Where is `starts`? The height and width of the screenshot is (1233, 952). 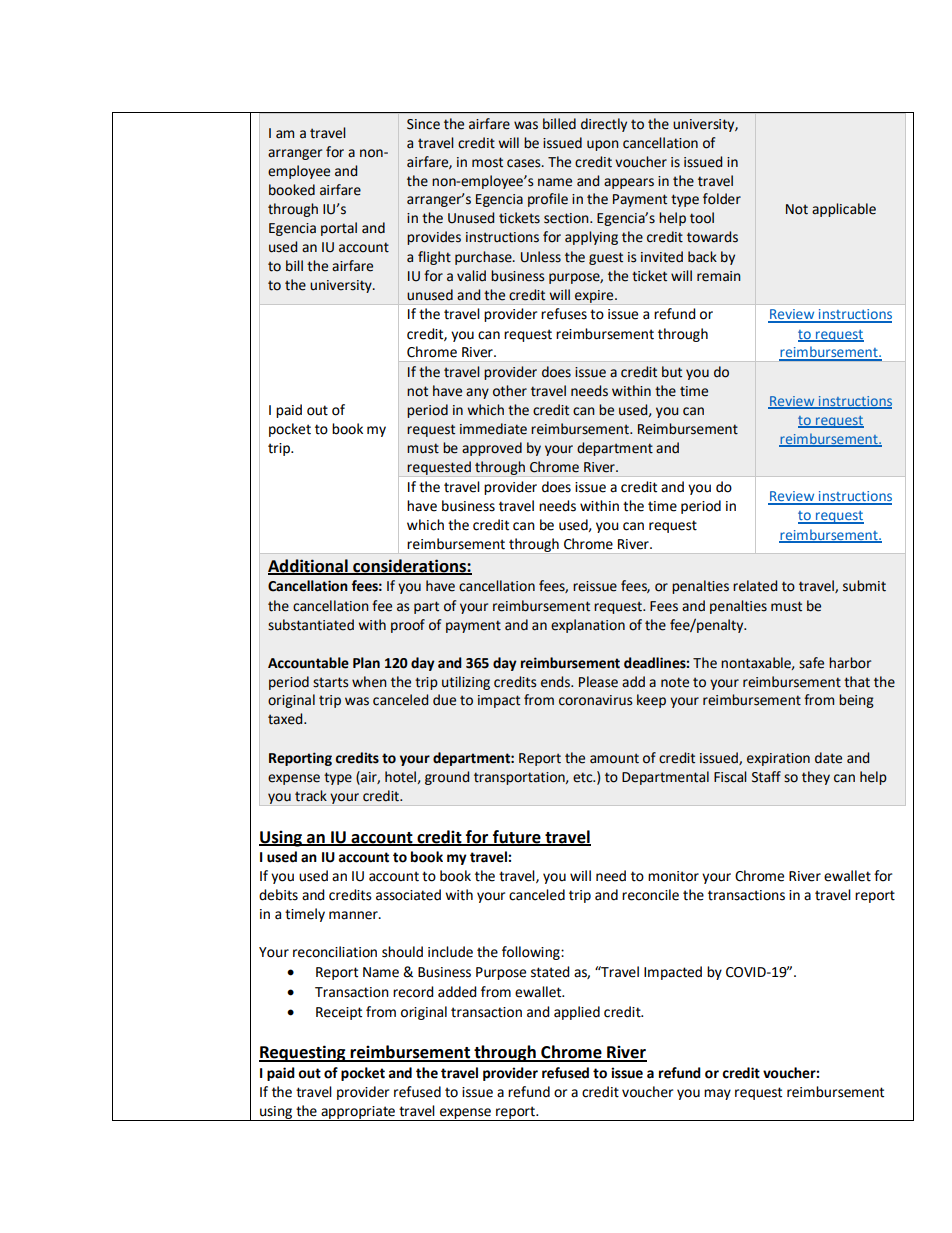 starts is located at coordinates (331, 682).
